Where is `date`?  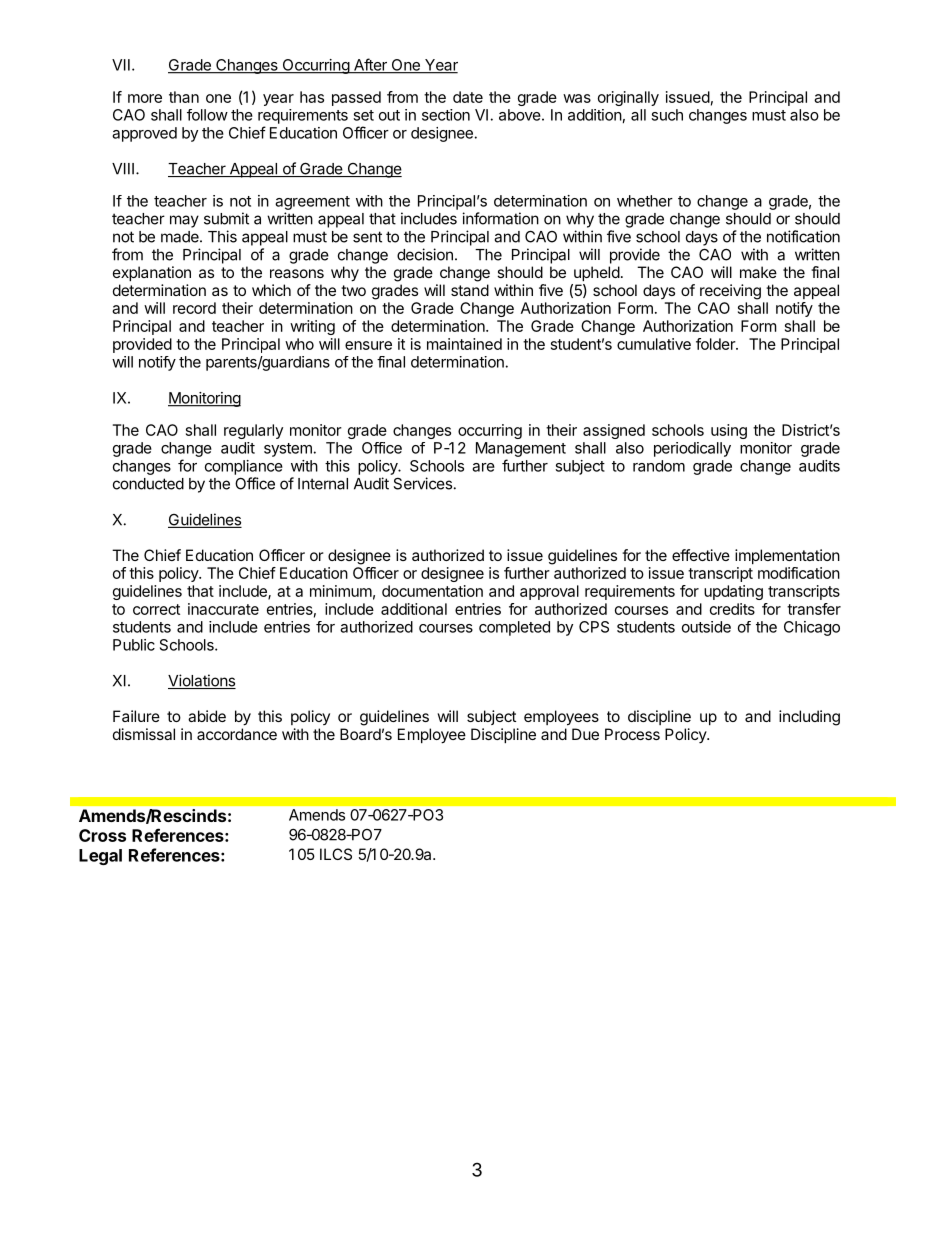
date is located at coordinates (468, 97).
